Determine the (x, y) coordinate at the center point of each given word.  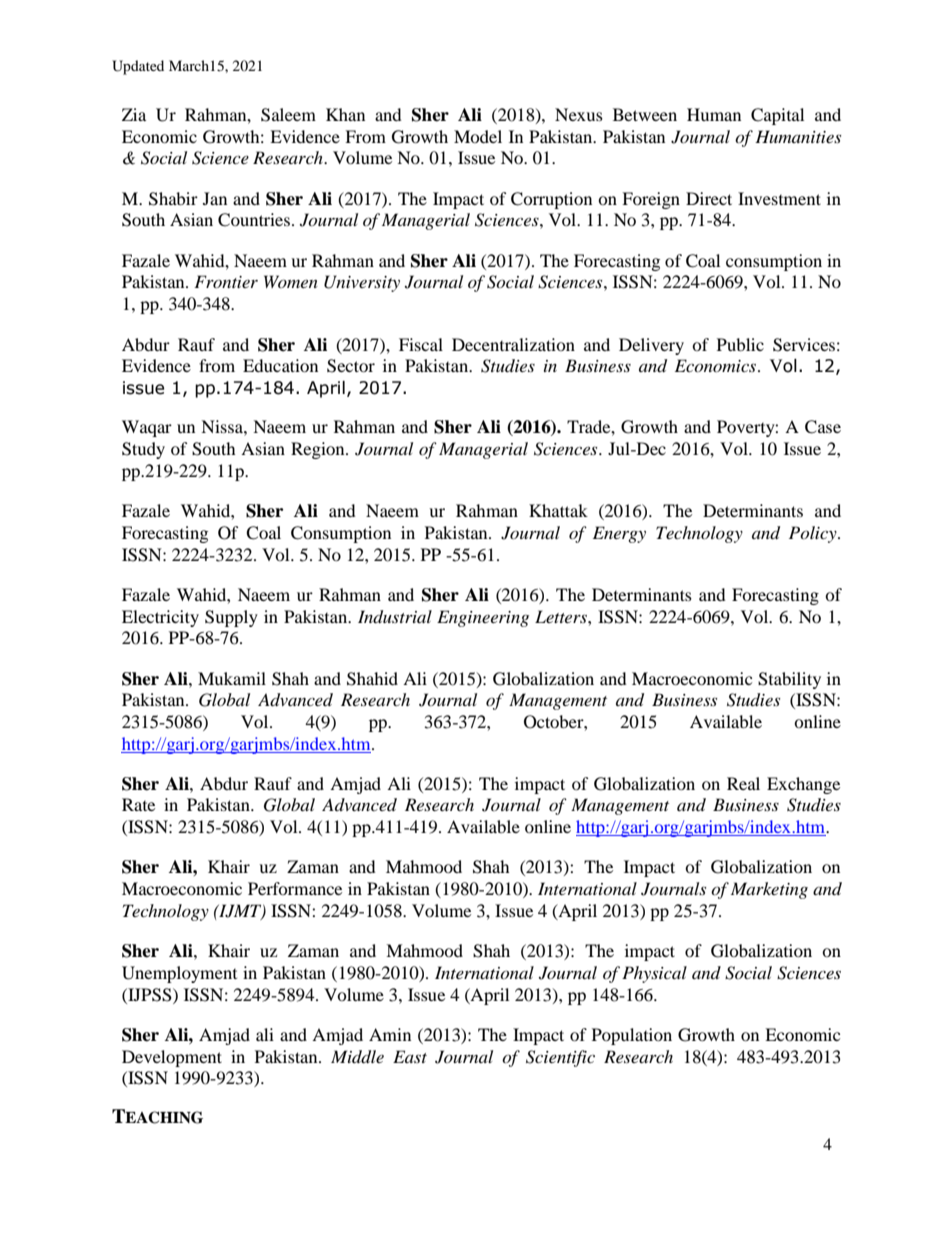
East (410, 1056)
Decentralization (513, 344)
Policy (814, 534)
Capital (777, 116)
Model (478, 136)
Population (632, 1036)
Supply (231, 618)
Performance (295, 888)
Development (172, 1058)
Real (743, 783)
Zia (134, 114)
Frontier (226, 281)
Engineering (483, 618)
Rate (138, 804)
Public (740, 344)
